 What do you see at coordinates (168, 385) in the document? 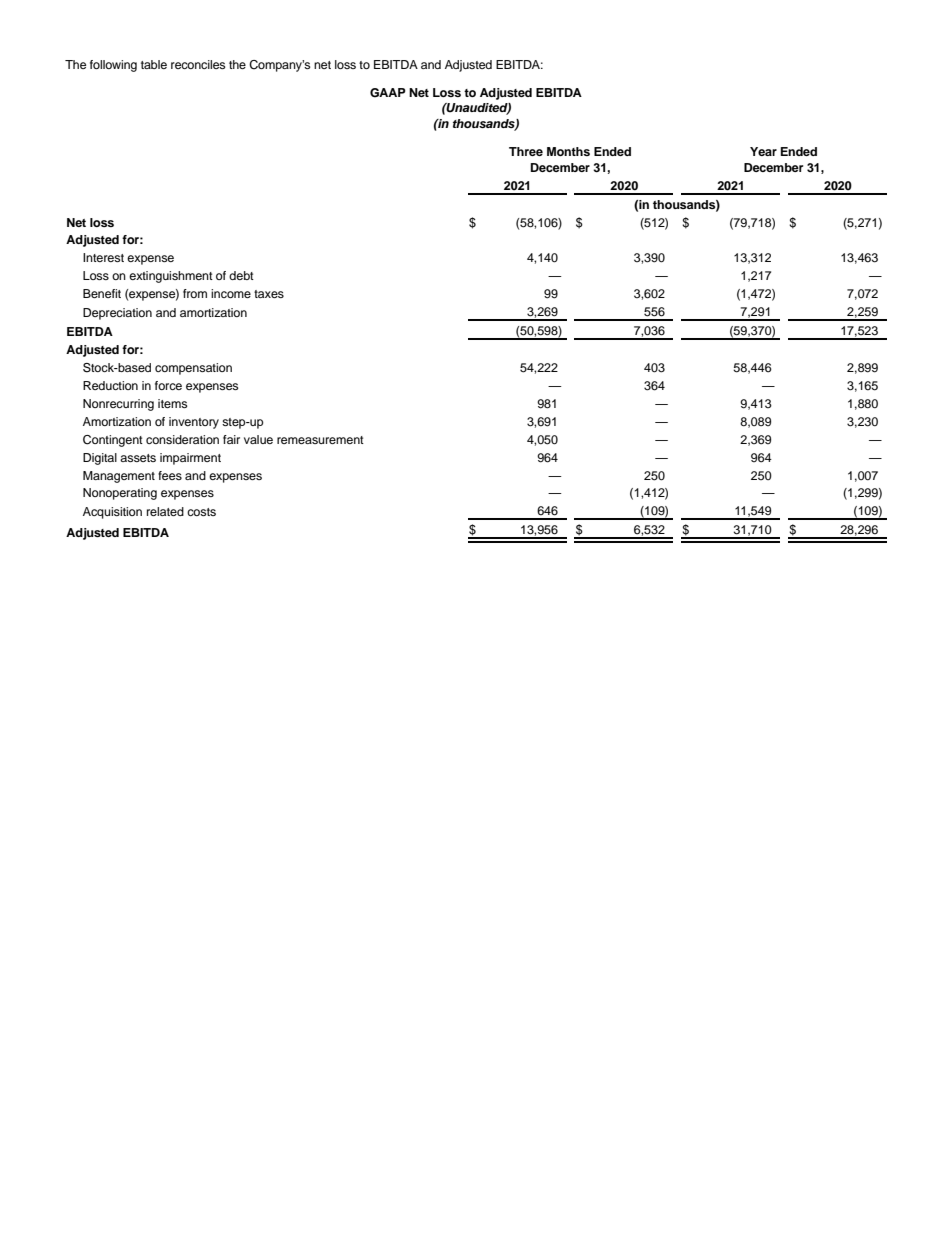
I see `force` at bounding box center [168, 385].
